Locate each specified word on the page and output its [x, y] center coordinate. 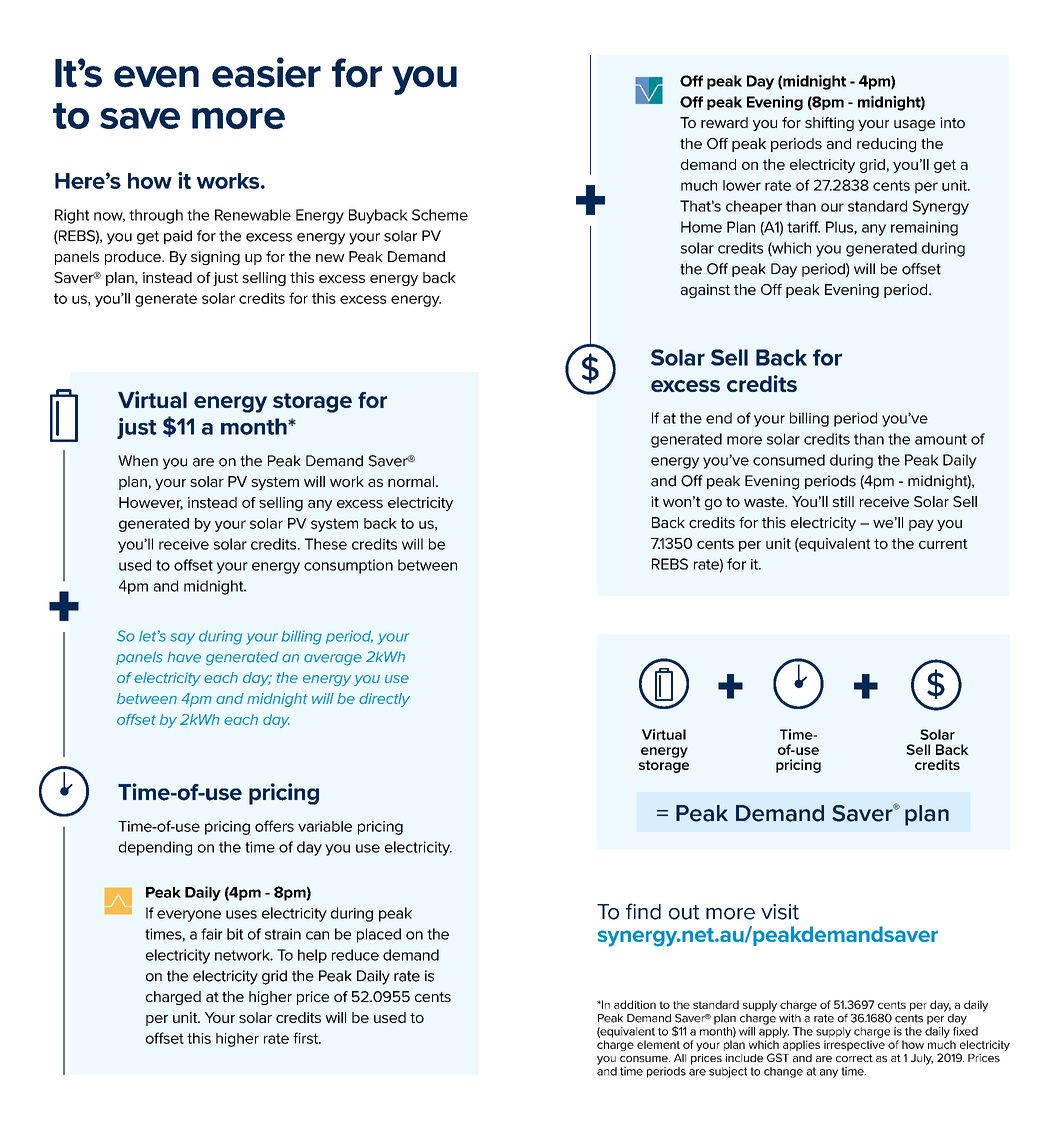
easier [266, 72]
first [307, 1038]
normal [412, 481]
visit [780, 912]
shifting [829, 124]
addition [635, 1004]
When [138, 461]
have [184, 657]
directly [384, 700]
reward [724, 122]
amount [941, 439]
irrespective [854, 1045]
